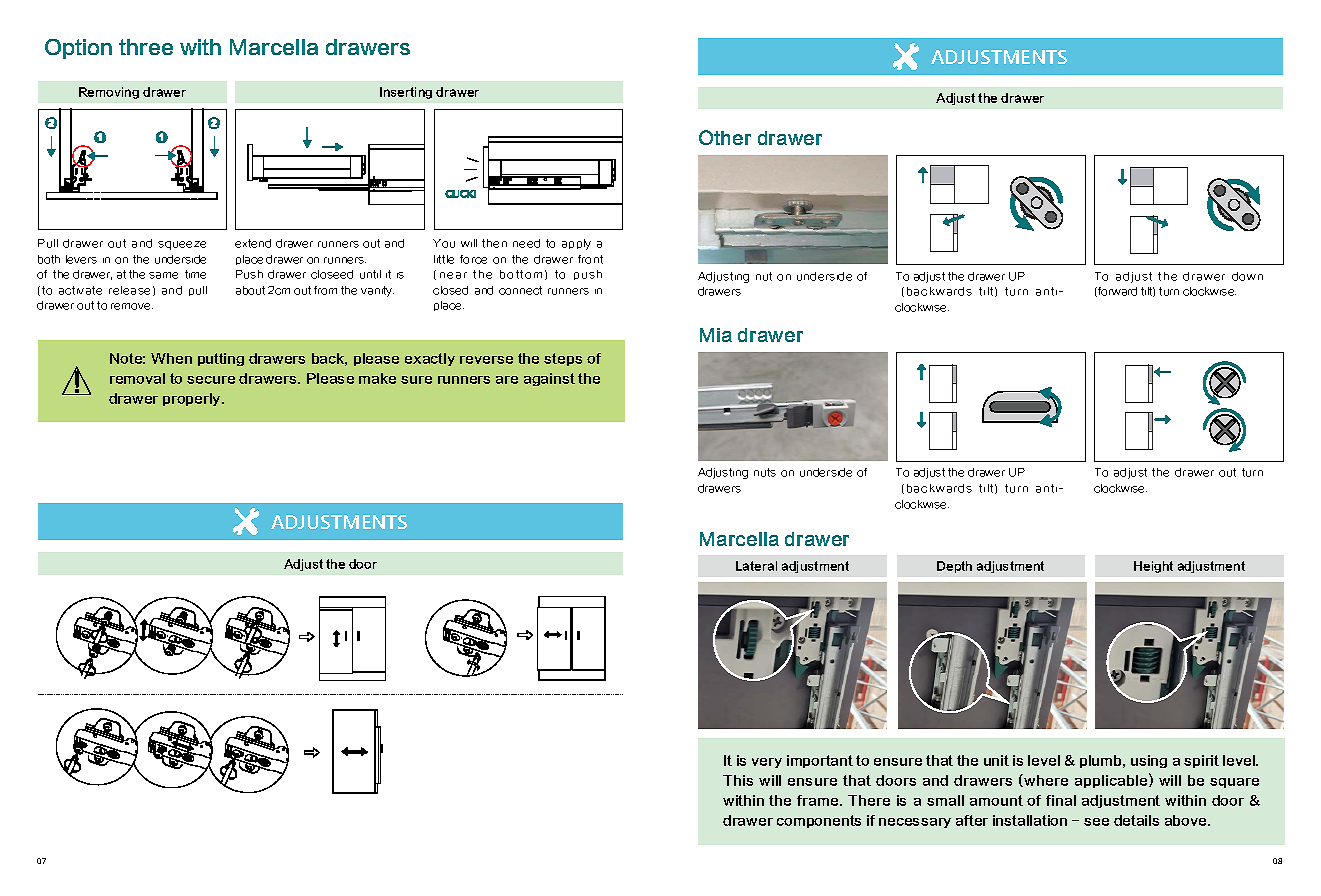  I want to click on properly, so click(193, 399).
